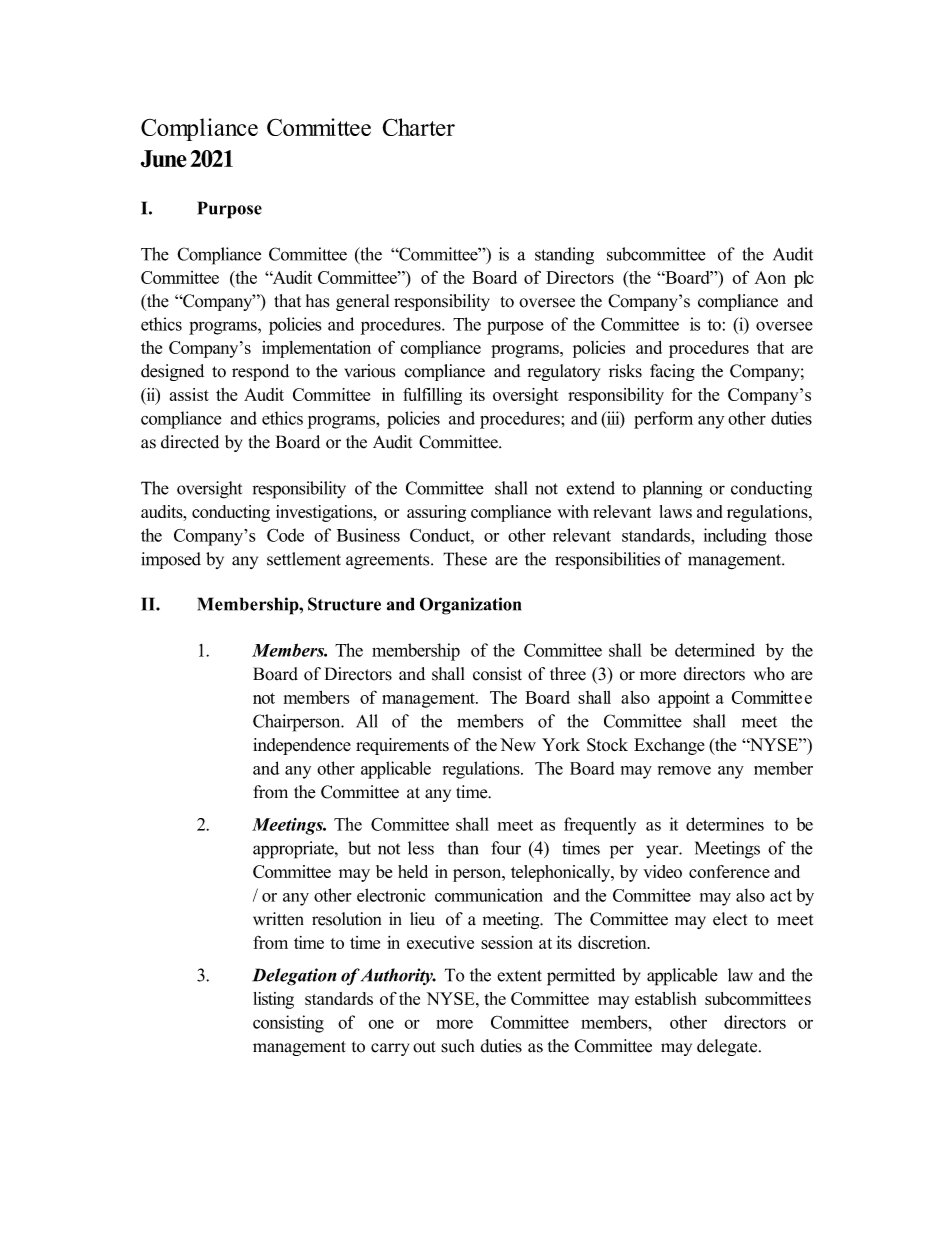 This screenshot has width=952, height=1233. Describe the element at coordinates (770, 277) in the screenshot. I see `Aon` at that location.
